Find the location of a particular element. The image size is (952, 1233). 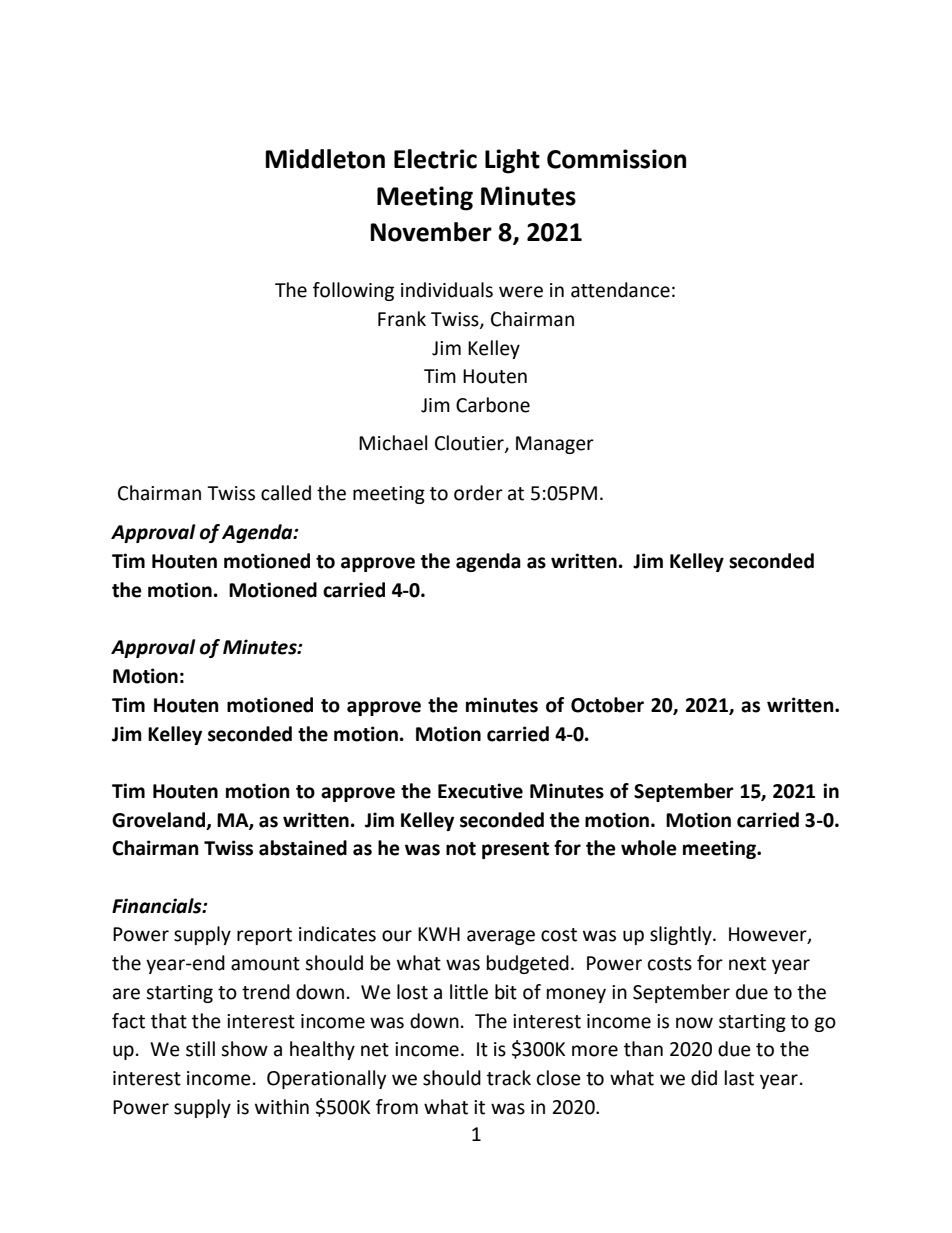

from is located at coordinates (397, 1107).
